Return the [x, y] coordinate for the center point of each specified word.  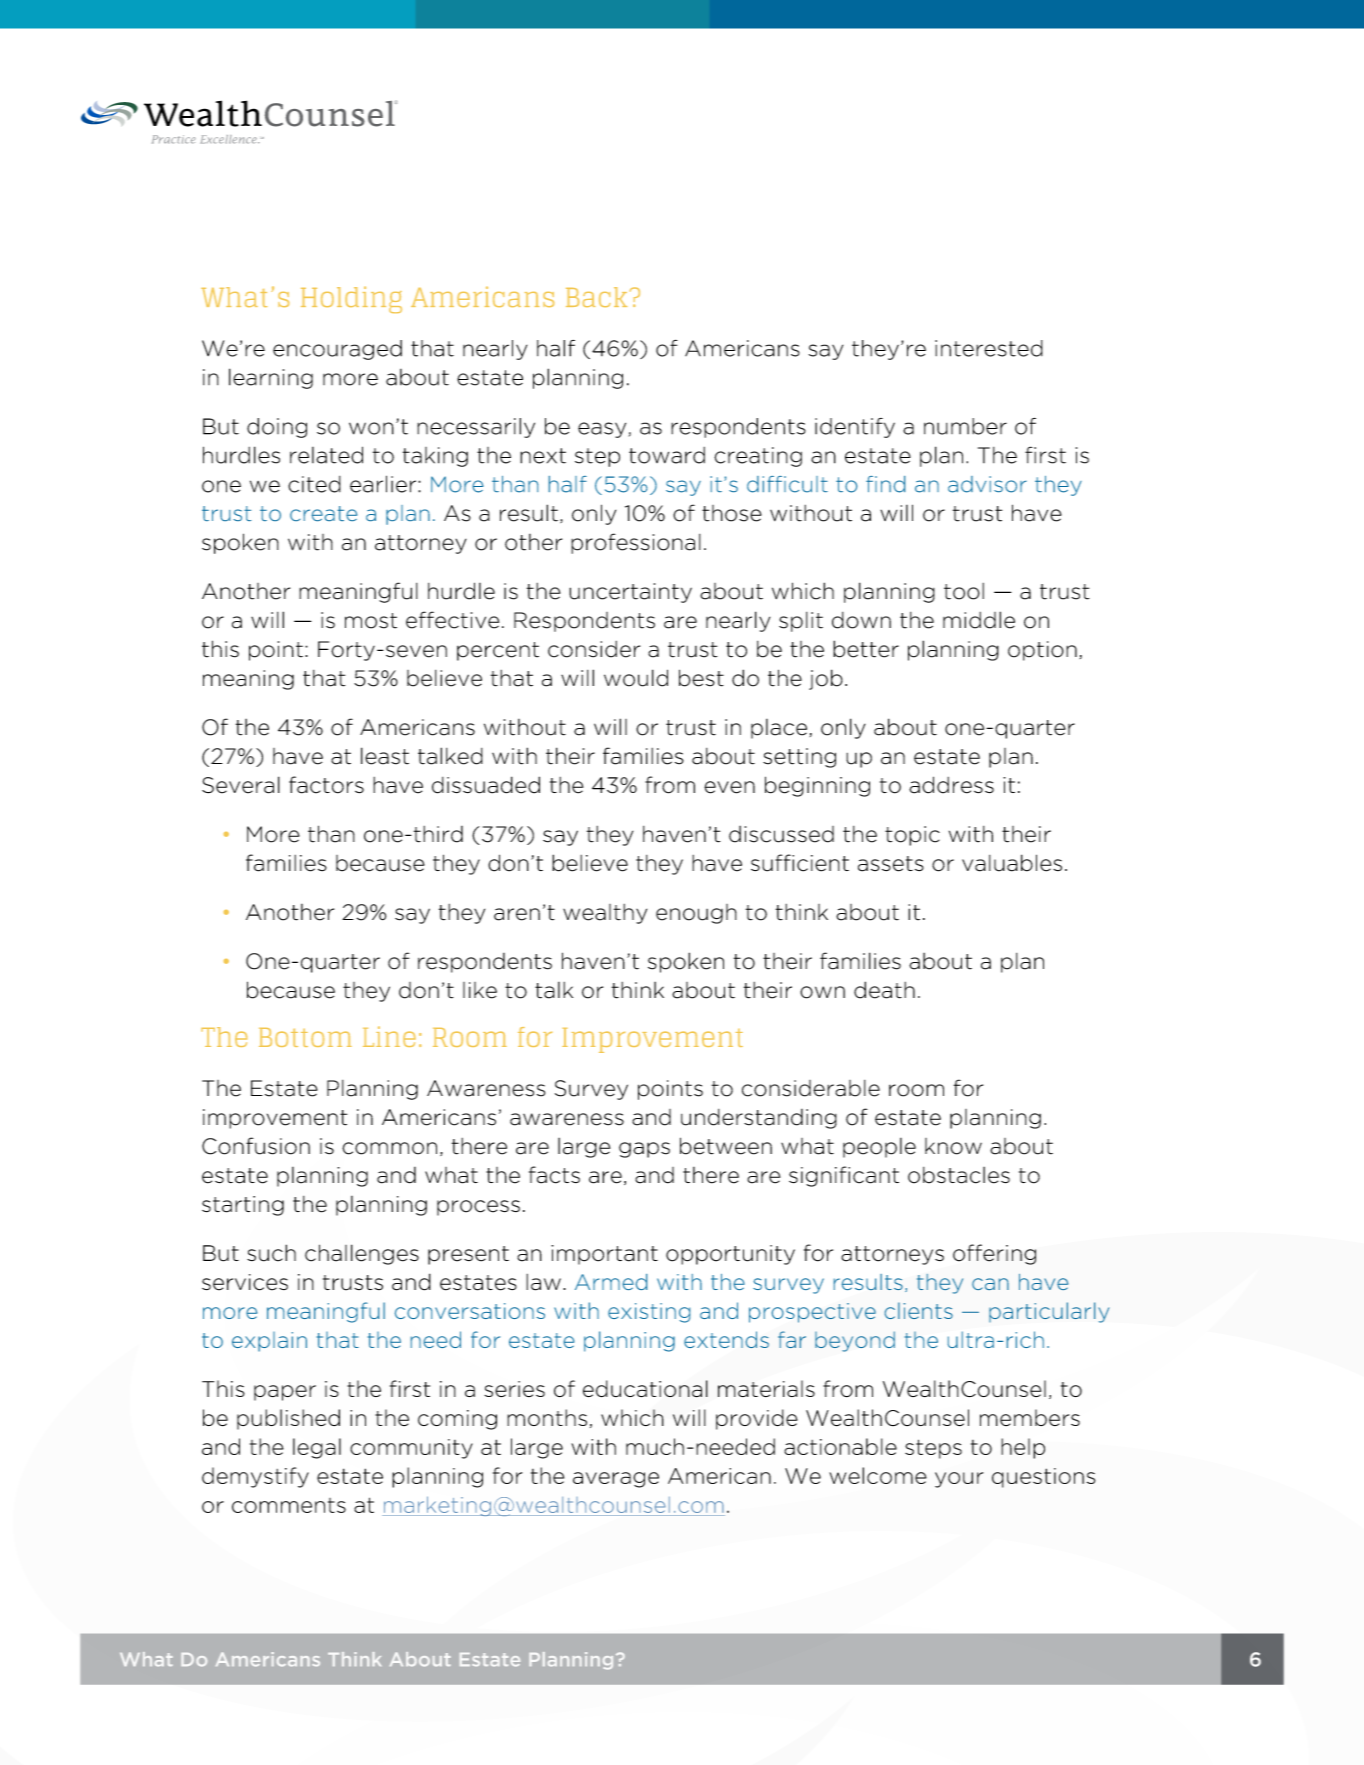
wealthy [605, 914]
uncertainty [630, 593]
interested [989, 348]
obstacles [959, 1175]
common [389, 1148]
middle [979, 620]
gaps [644, 1150]
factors [326, 785]
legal [317, 1448]
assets [891, 864]
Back [596, 297]
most [371, 621]
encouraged [337, 350]
